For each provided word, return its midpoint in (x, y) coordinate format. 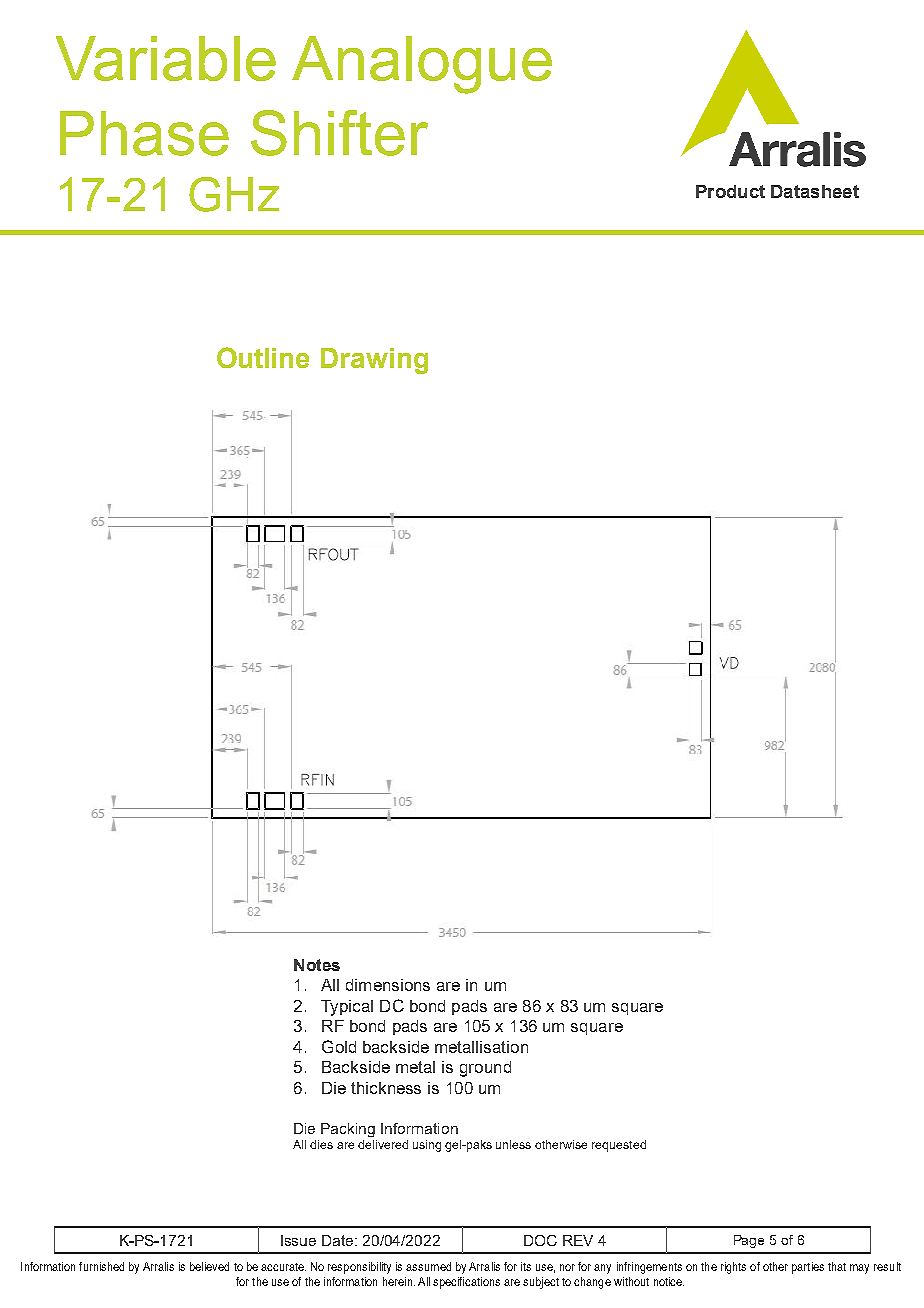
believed (209, 1266)
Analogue (422, 65)
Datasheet (815, 191)
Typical (347, 1008)
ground (485, 1069)
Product (730, 191)
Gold (339, 1046)
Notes (317, 965)
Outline (263, 357)
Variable (166, 58)
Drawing (374, 361)
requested (619, 1146)
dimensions (388, 985)
